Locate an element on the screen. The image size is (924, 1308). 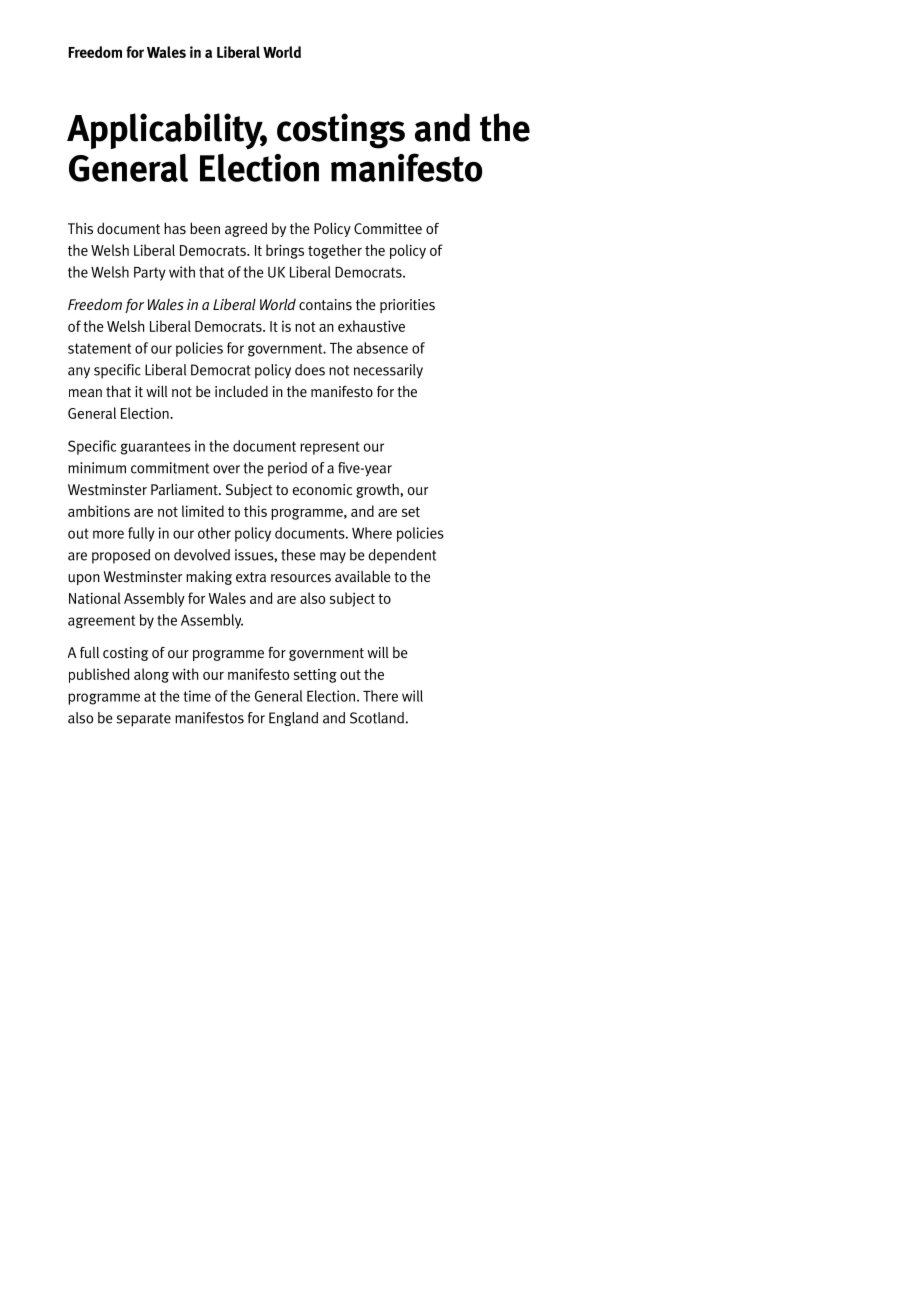
included is located at coordinates (241, 391).
